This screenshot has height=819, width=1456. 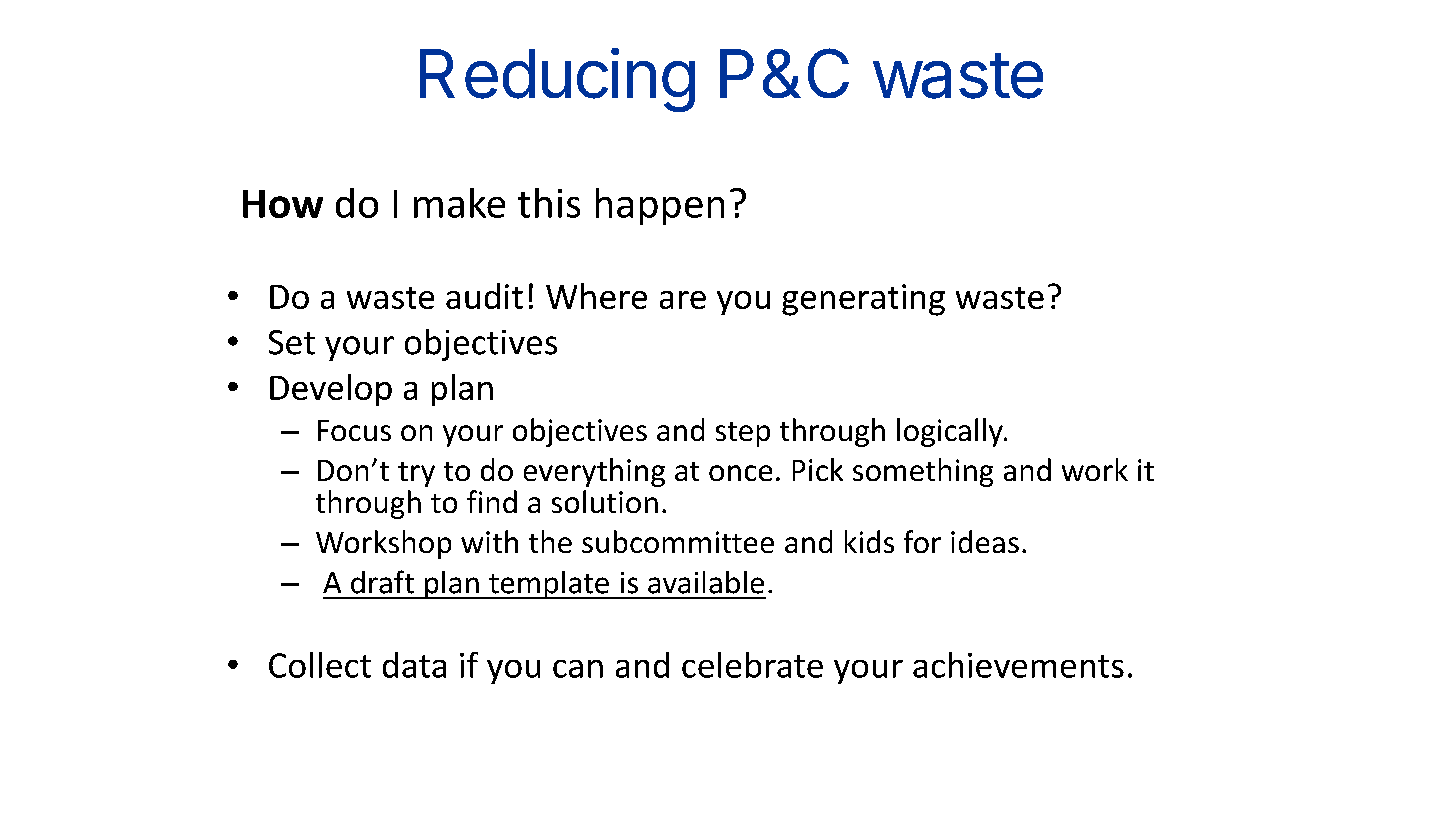 What do you see at coordinates (578, 669) in the screenshot?
I see `can` at bounding box center [578, 669].
